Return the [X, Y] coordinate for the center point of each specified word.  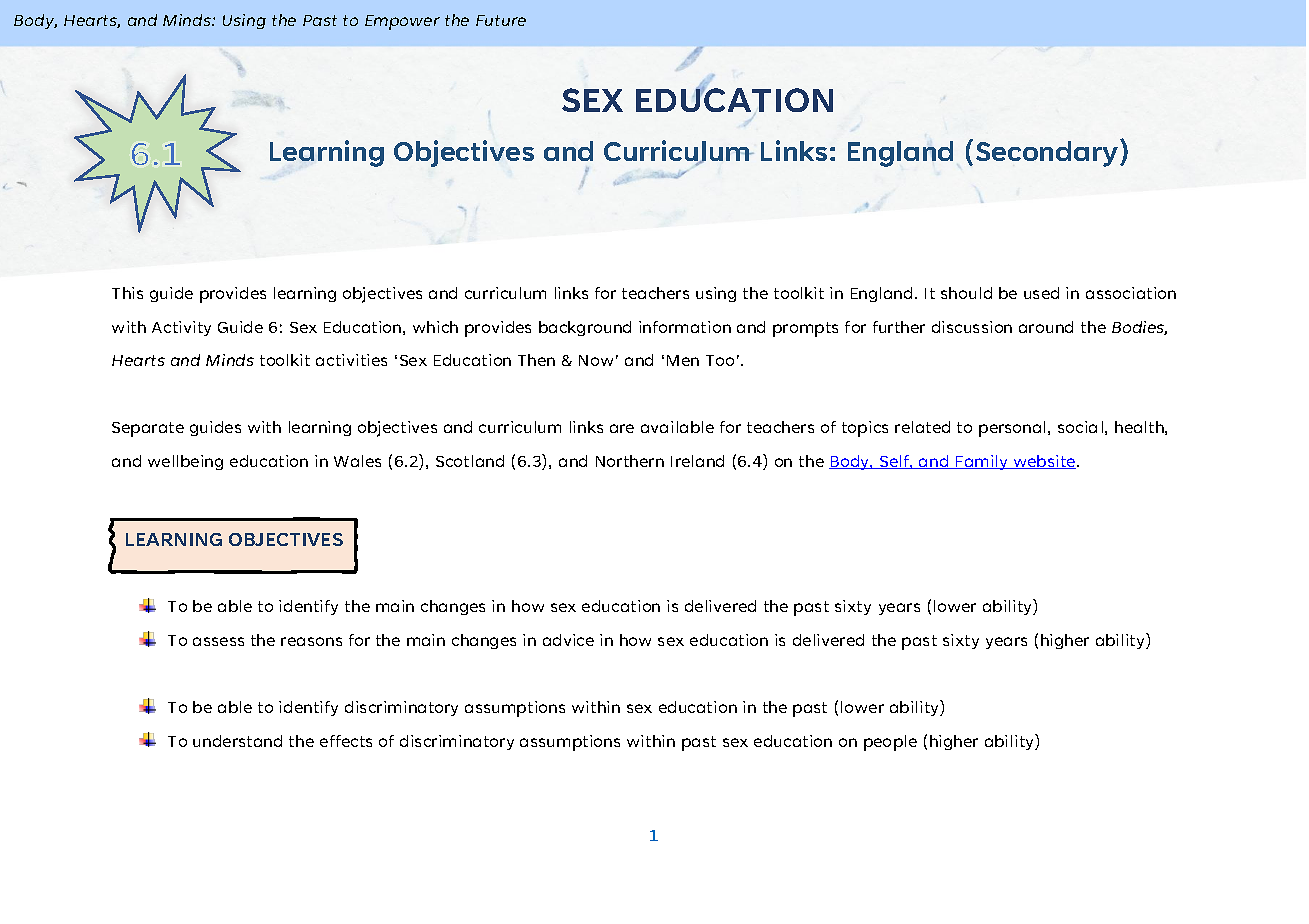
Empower [402, 22]
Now [596, 360]
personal [1012, 429]
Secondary [1048, 153]
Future [501, 20]
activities [351, 360]
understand [237, 741]
